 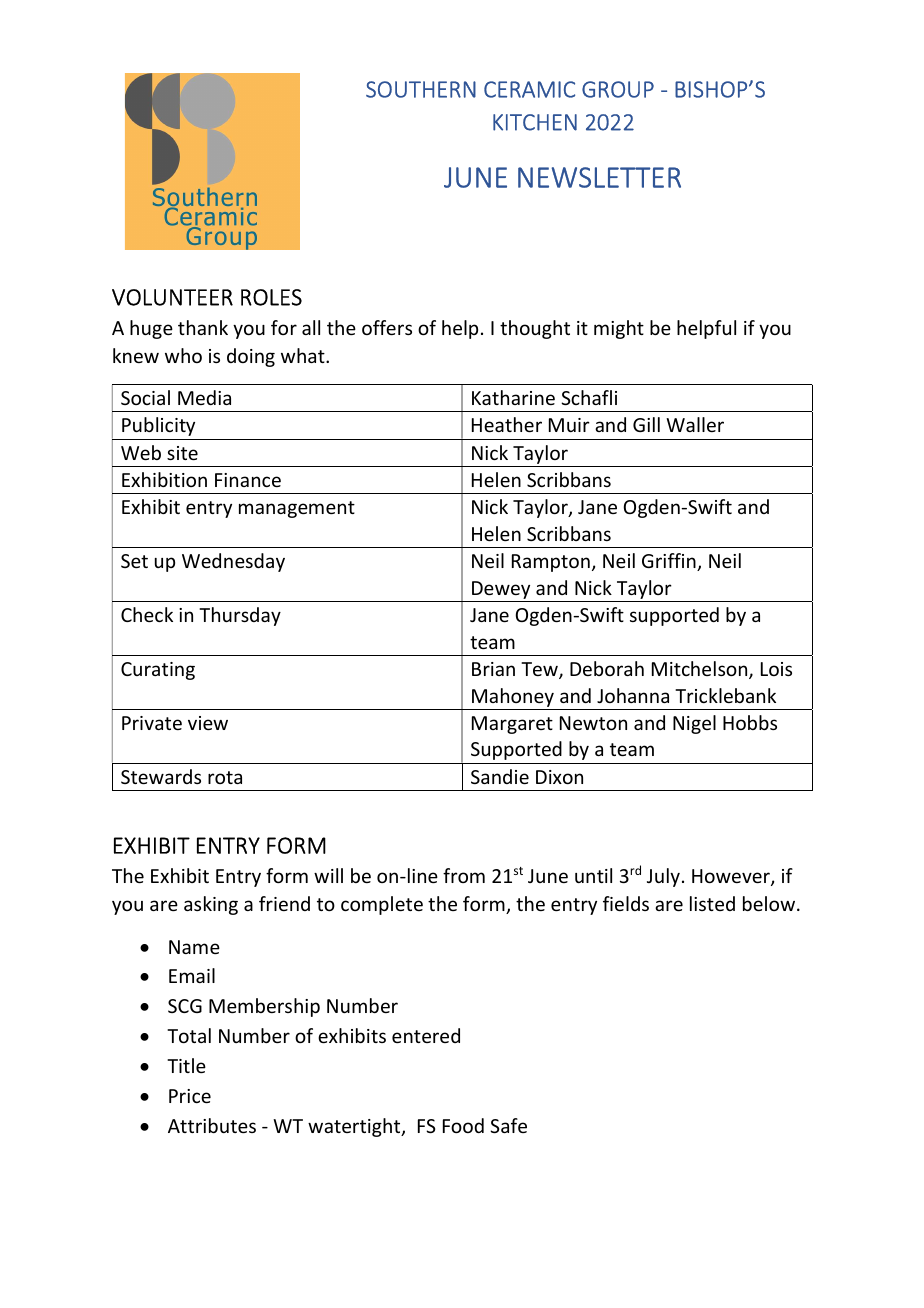 I want to click on GROUP, so click(x=618, y=89).
